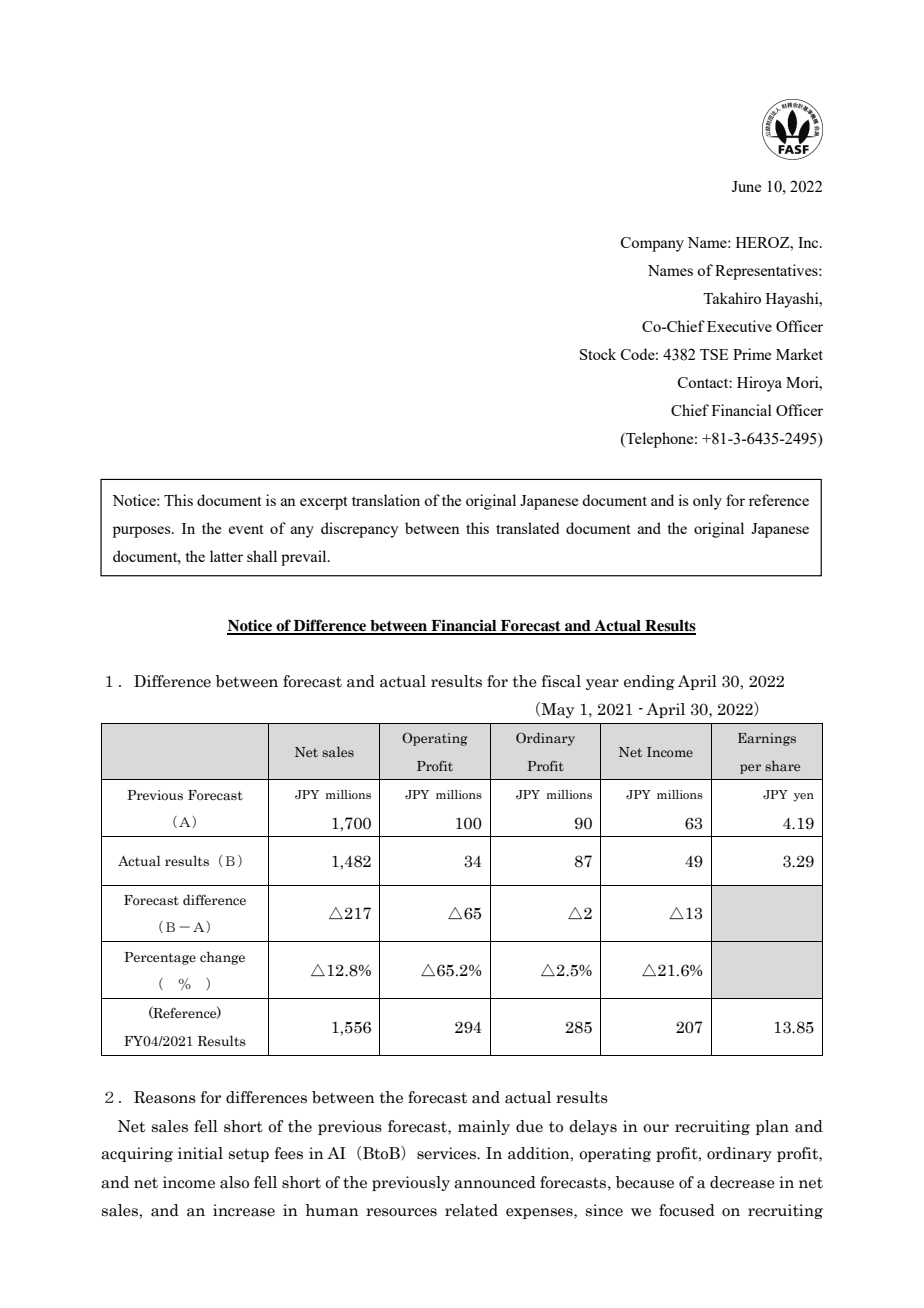 This screenshot has height=1308, width=924. Describe the element at coordinates (324, 503) in the screenshot. I see `excerpt` at that location.
